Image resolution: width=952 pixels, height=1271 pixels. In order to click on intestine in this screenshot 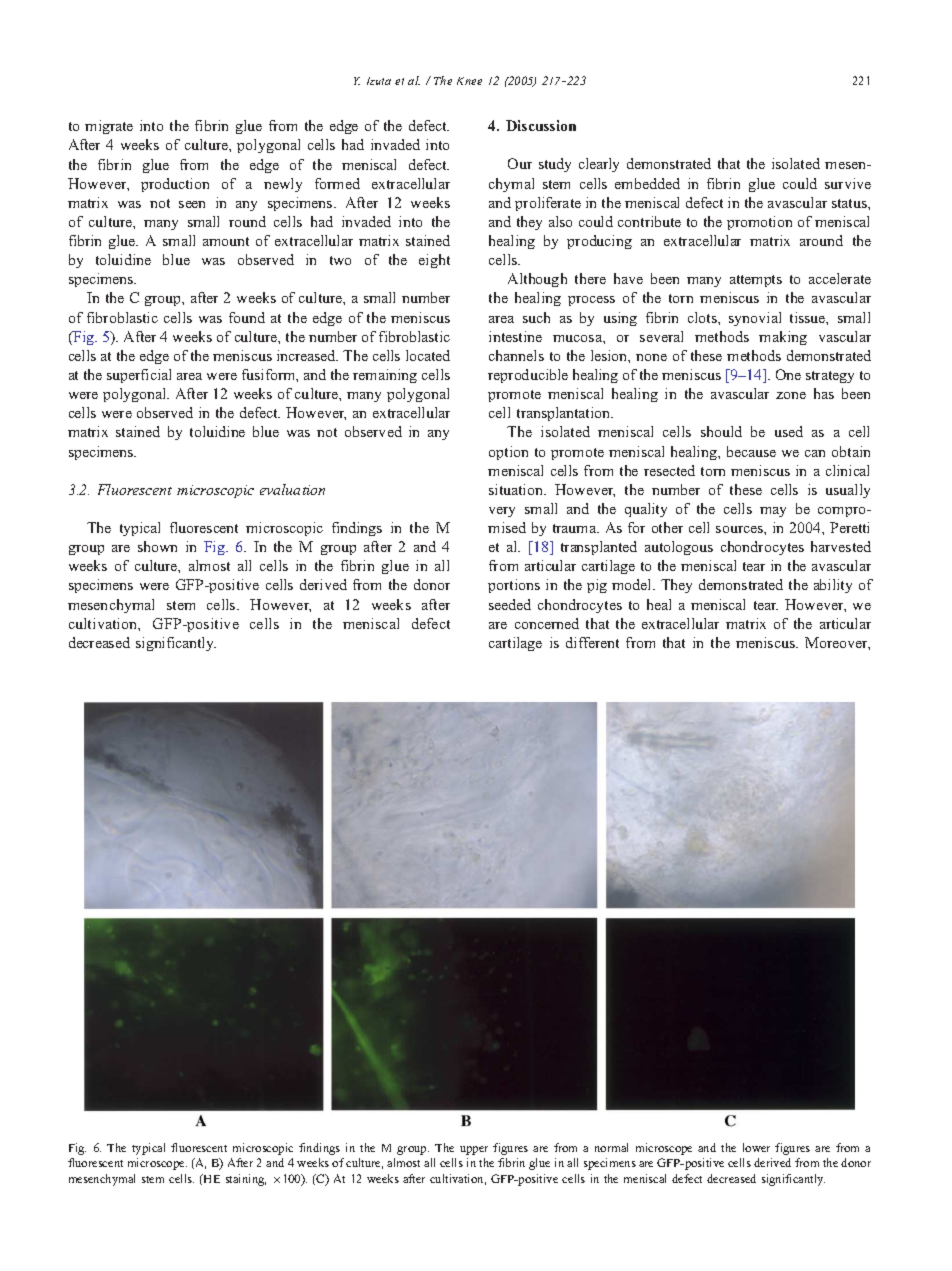, I will do `click(515, 336)`.
